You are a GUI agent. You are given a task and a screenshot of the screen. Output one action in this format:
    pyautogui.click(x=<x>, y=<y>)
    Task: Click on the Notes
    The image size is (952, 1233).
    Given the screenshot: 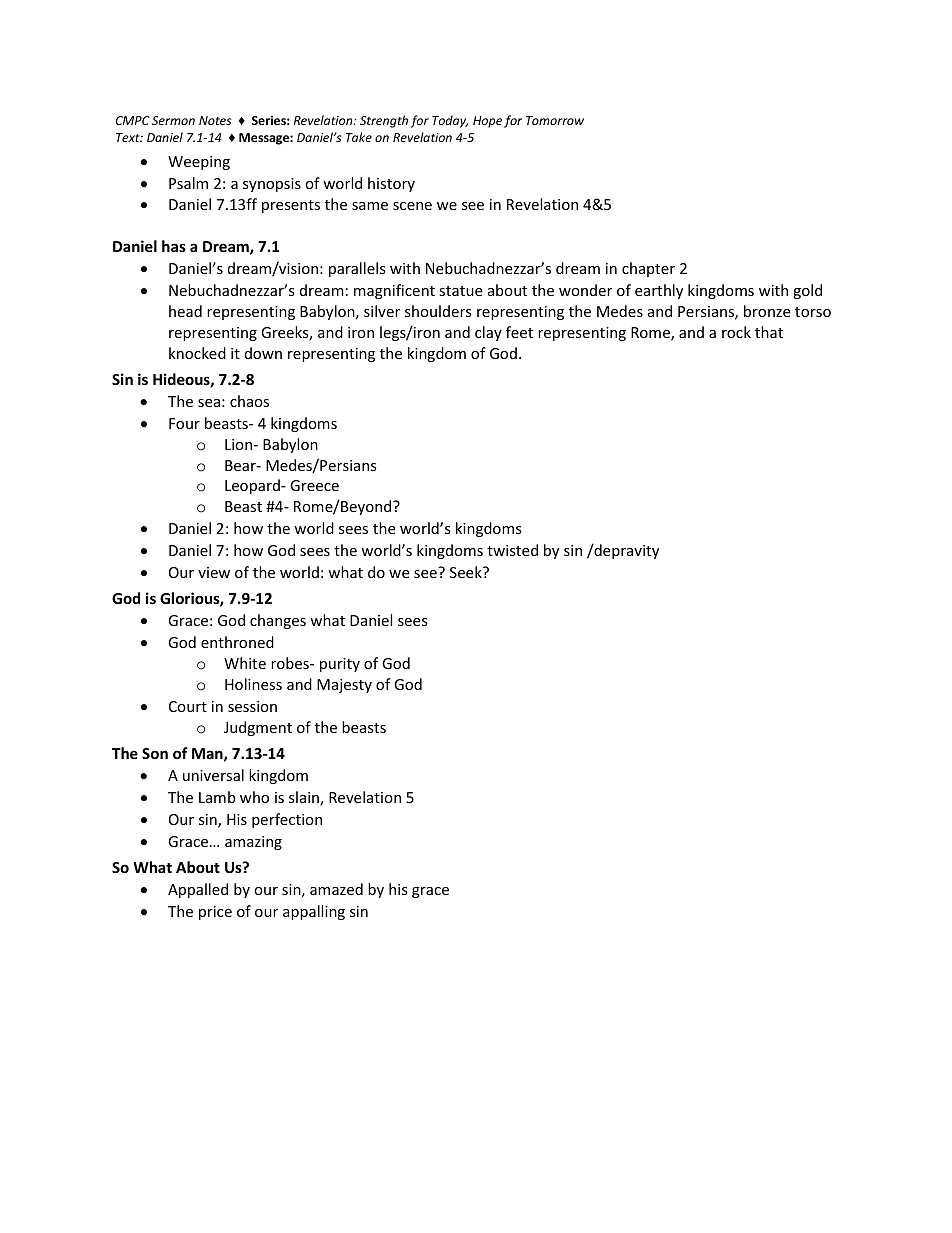 What is the action you would take?
    pyautogui.click(x=215, y=120)
